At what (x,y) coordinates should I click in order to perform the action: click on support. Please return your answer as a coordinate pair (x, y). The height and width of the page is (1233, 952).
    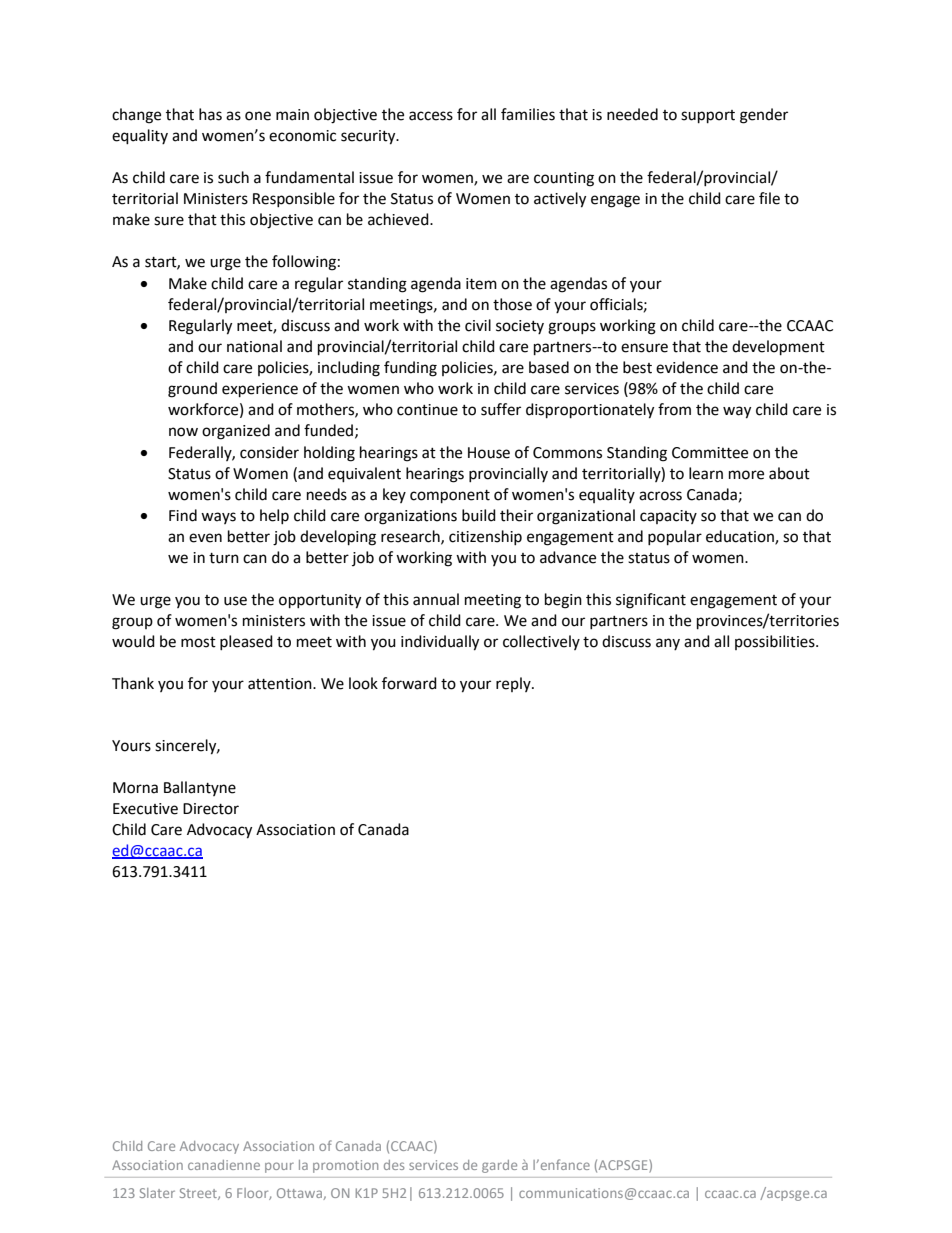
    Looking at the image, I should click on (708, 117).
